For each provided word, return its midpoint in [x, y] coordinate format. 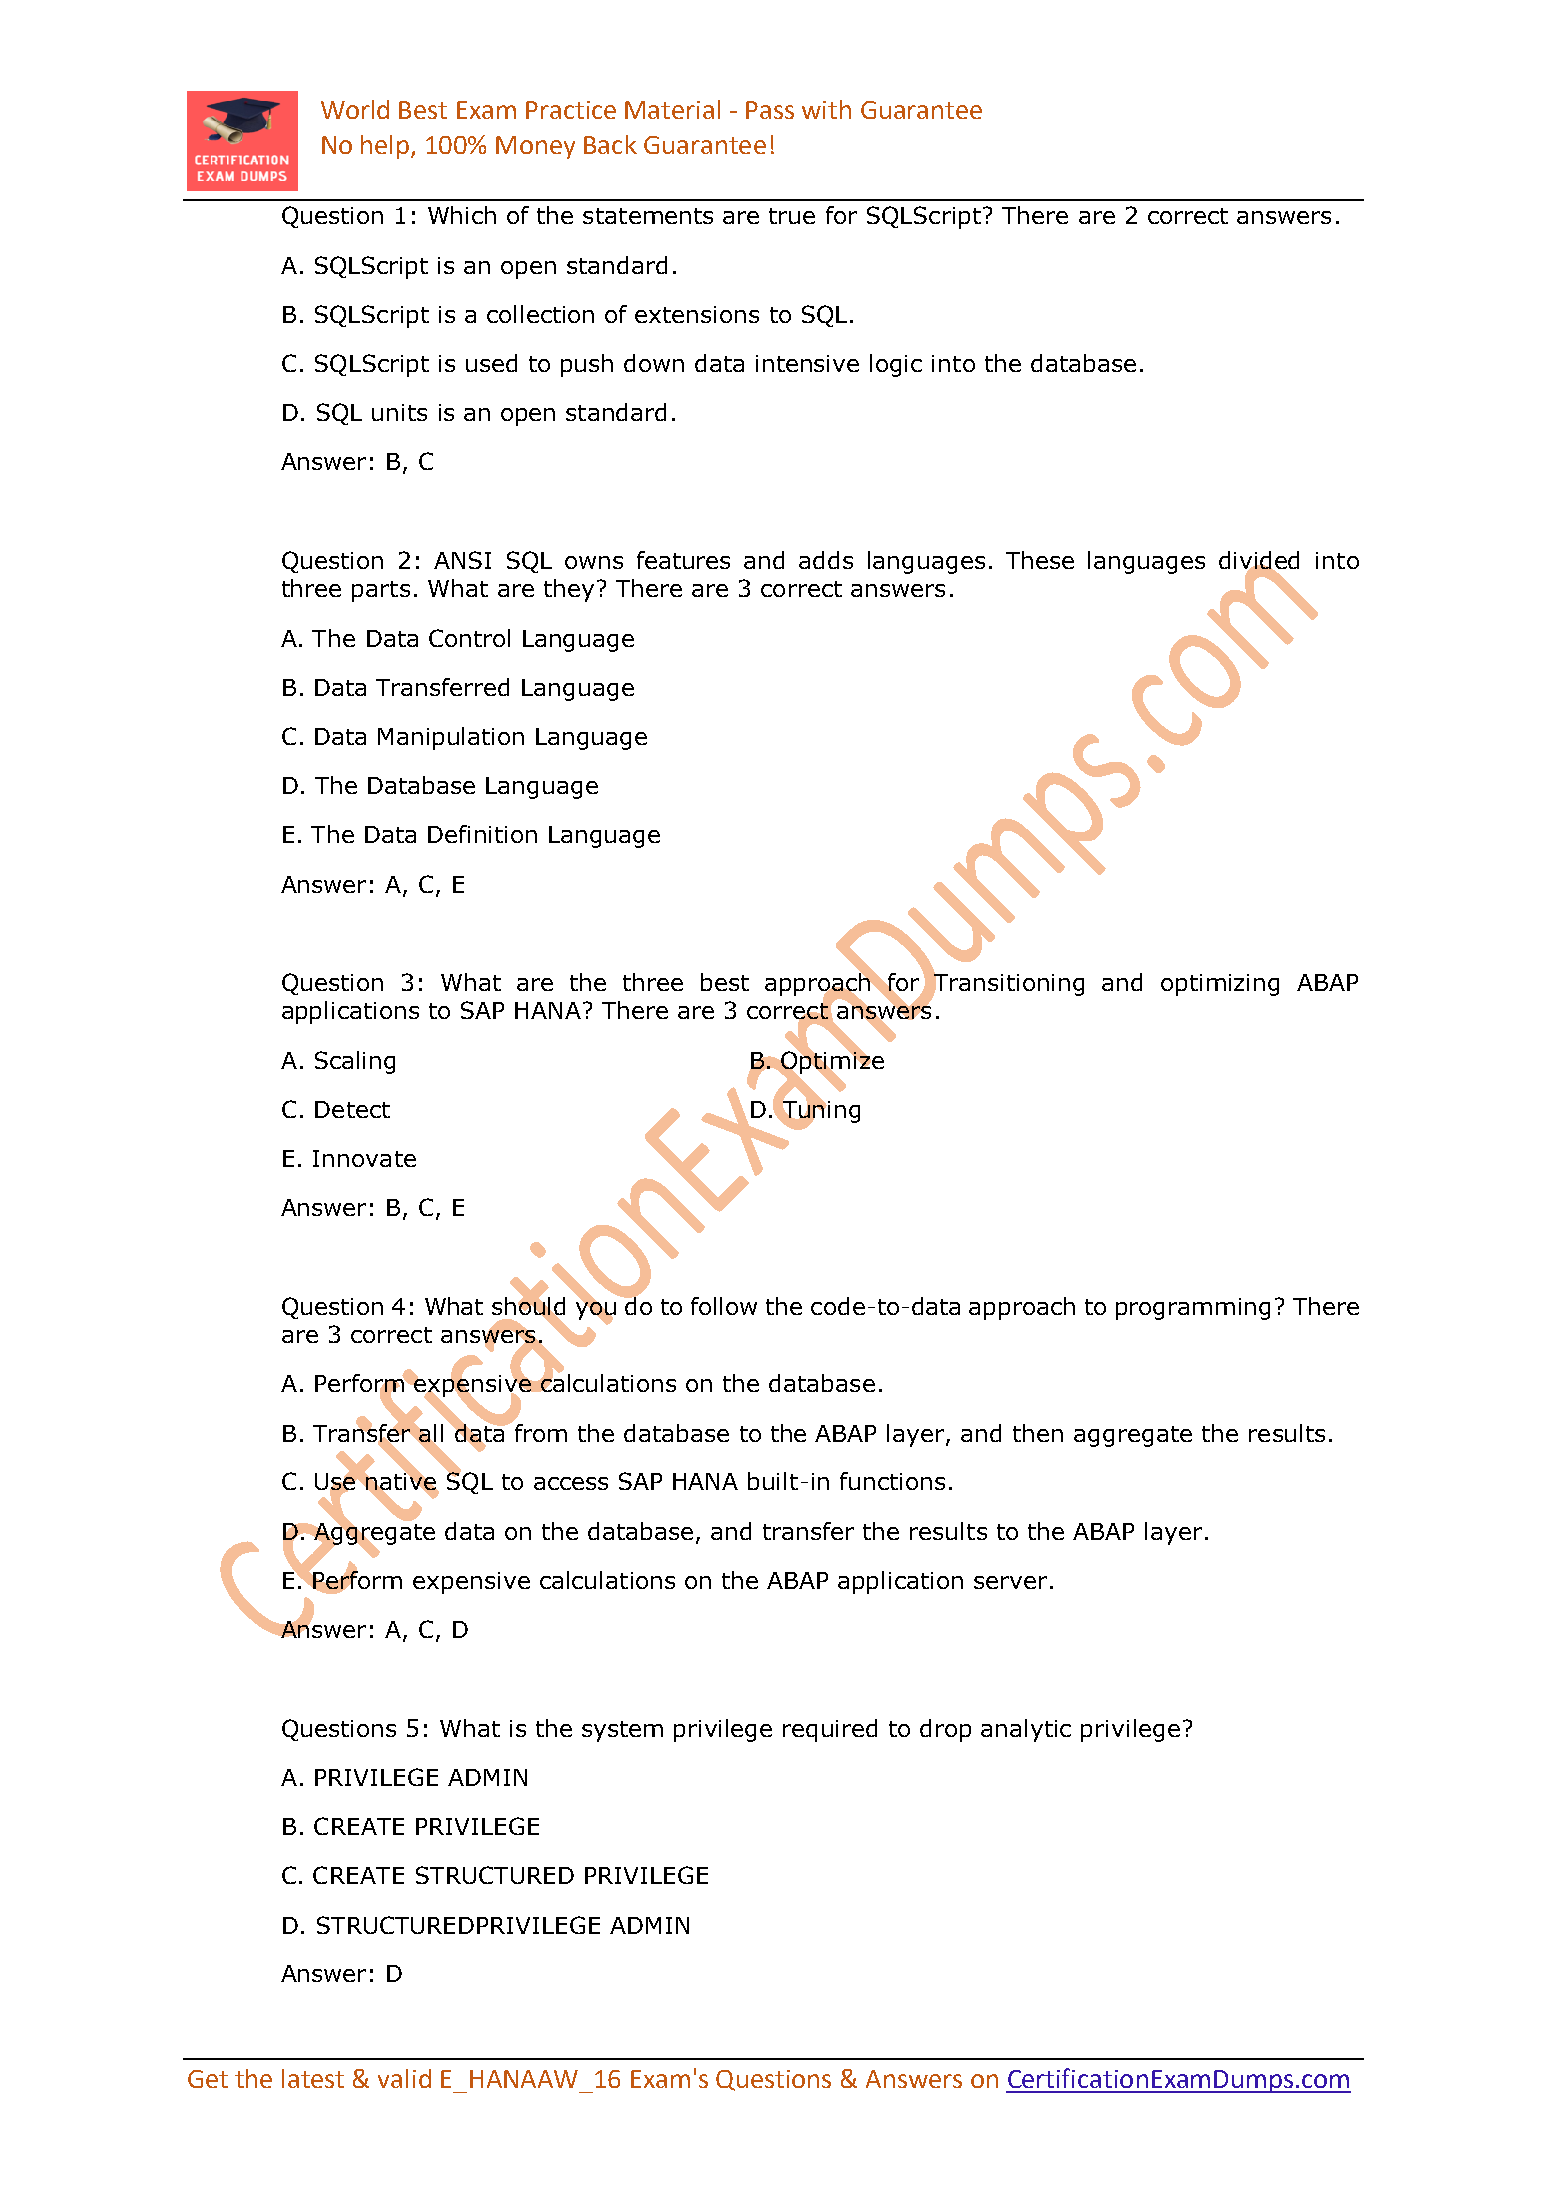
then [1038, 1433]
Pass [770, 110]
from [539, 1431]
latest [313, 2078]
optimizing [1220, 985]
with [826, 109]
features [683, 560]
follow [724, 1306]
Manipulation [451, 738]
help [386, 147]
